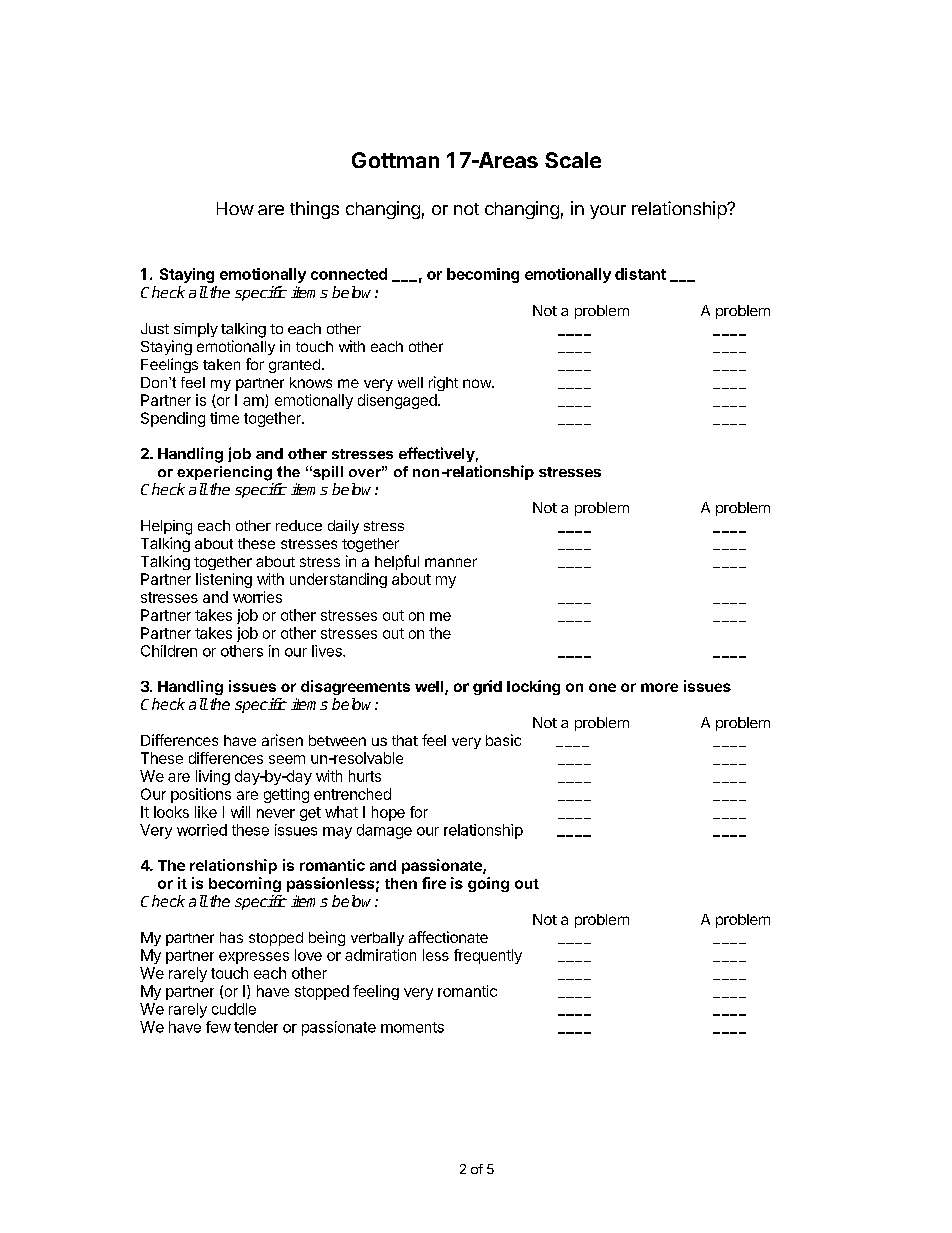 The width and height of the page is (952, 1233). I want to click on cuddle, so click(234, 1009).
